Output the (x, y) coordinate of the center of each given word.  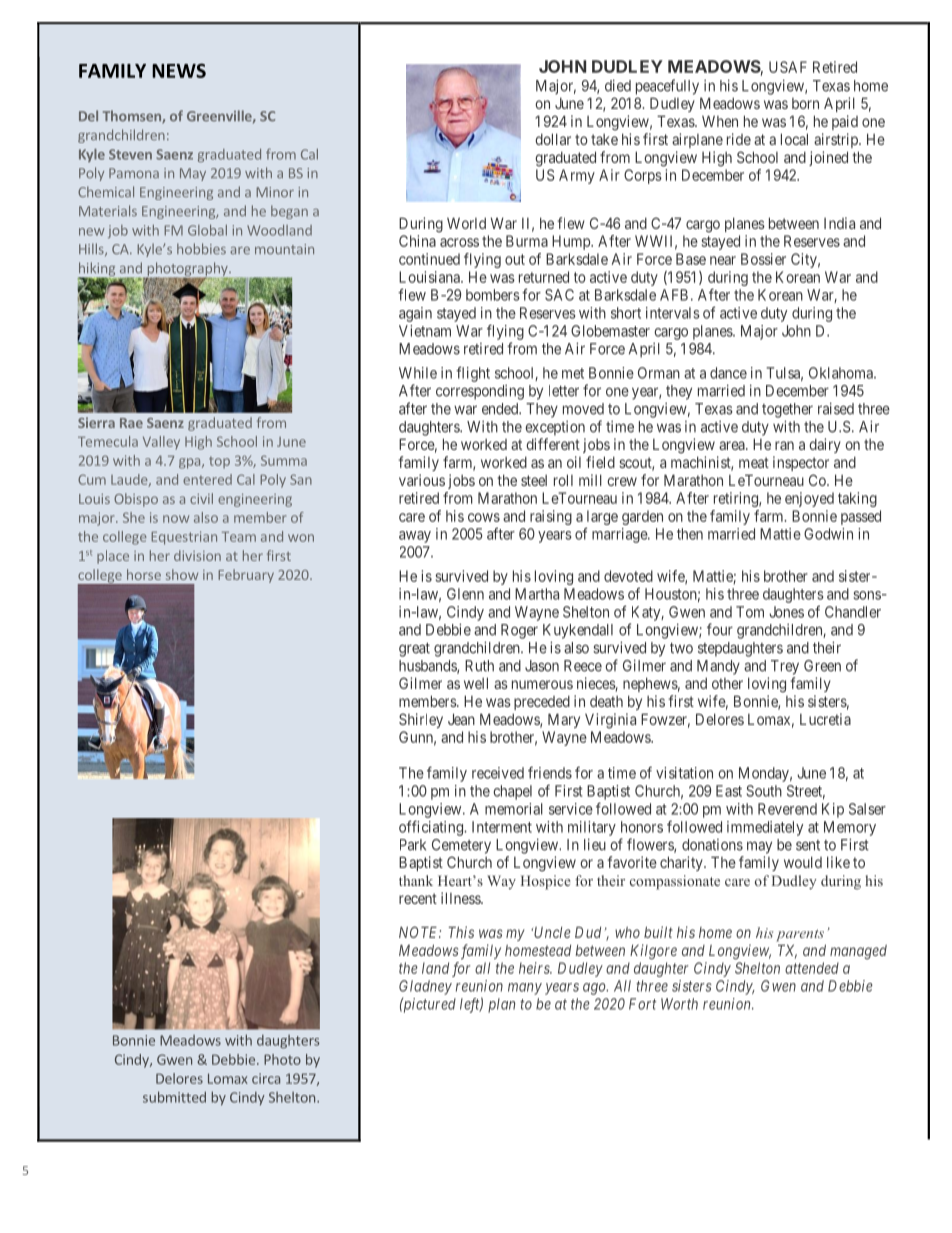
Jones (786, 612)
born (805, 103)
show (182, 574)
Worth (679, 1004)
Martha (537, 594)
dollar (553, 139)
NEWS (179, 70)
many (525, 989)
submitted (174, 1097)
